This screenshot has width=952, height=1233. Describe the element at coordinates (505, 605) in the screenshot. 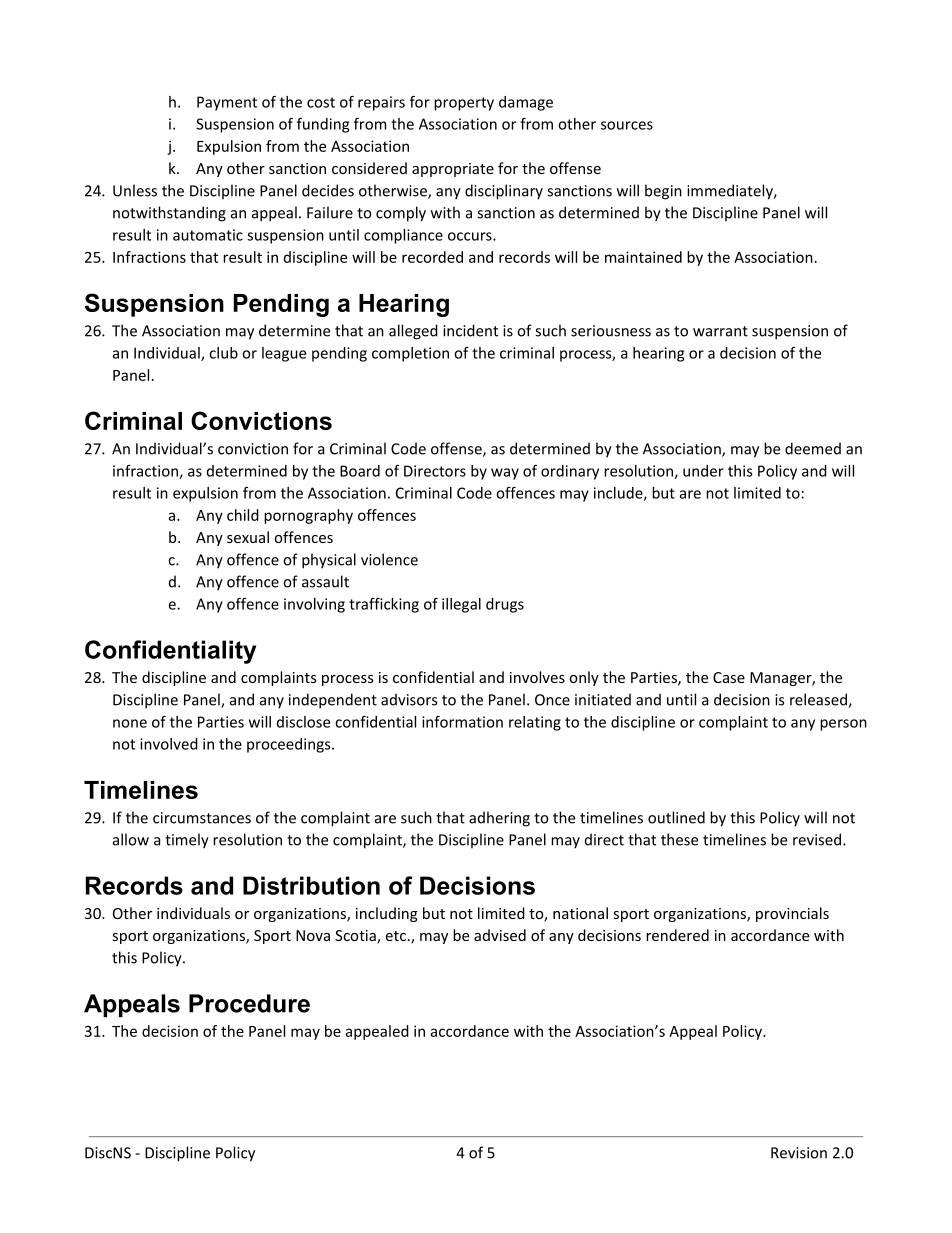

I see `drugs` at that location.
